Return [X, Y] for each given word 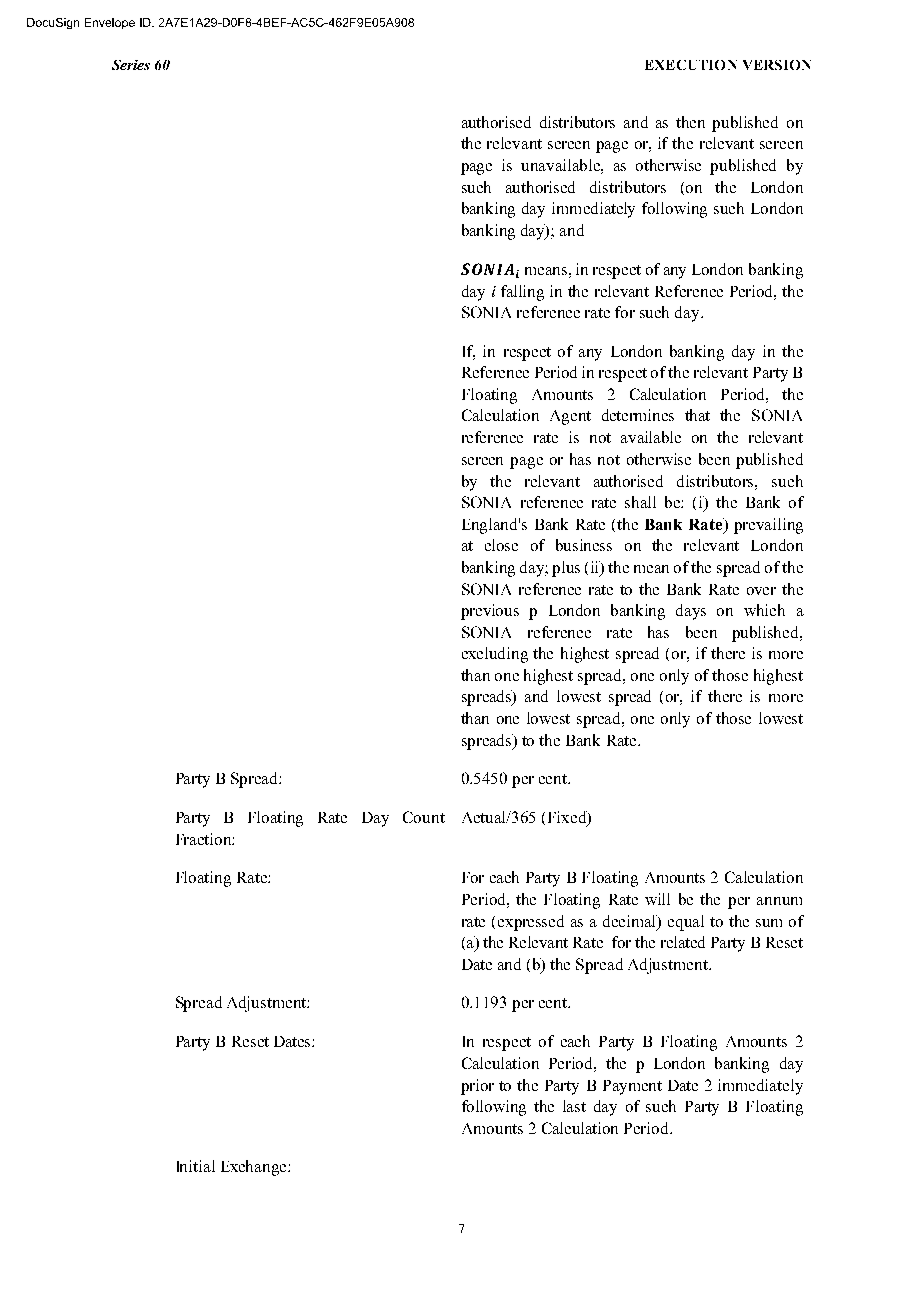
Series [131, 65]
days [691, 612]
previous [490, 612]
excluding [495, 655]
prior [477, 1087]
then [690, 122]
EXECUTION [691, 65]
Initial [196, 1166]
